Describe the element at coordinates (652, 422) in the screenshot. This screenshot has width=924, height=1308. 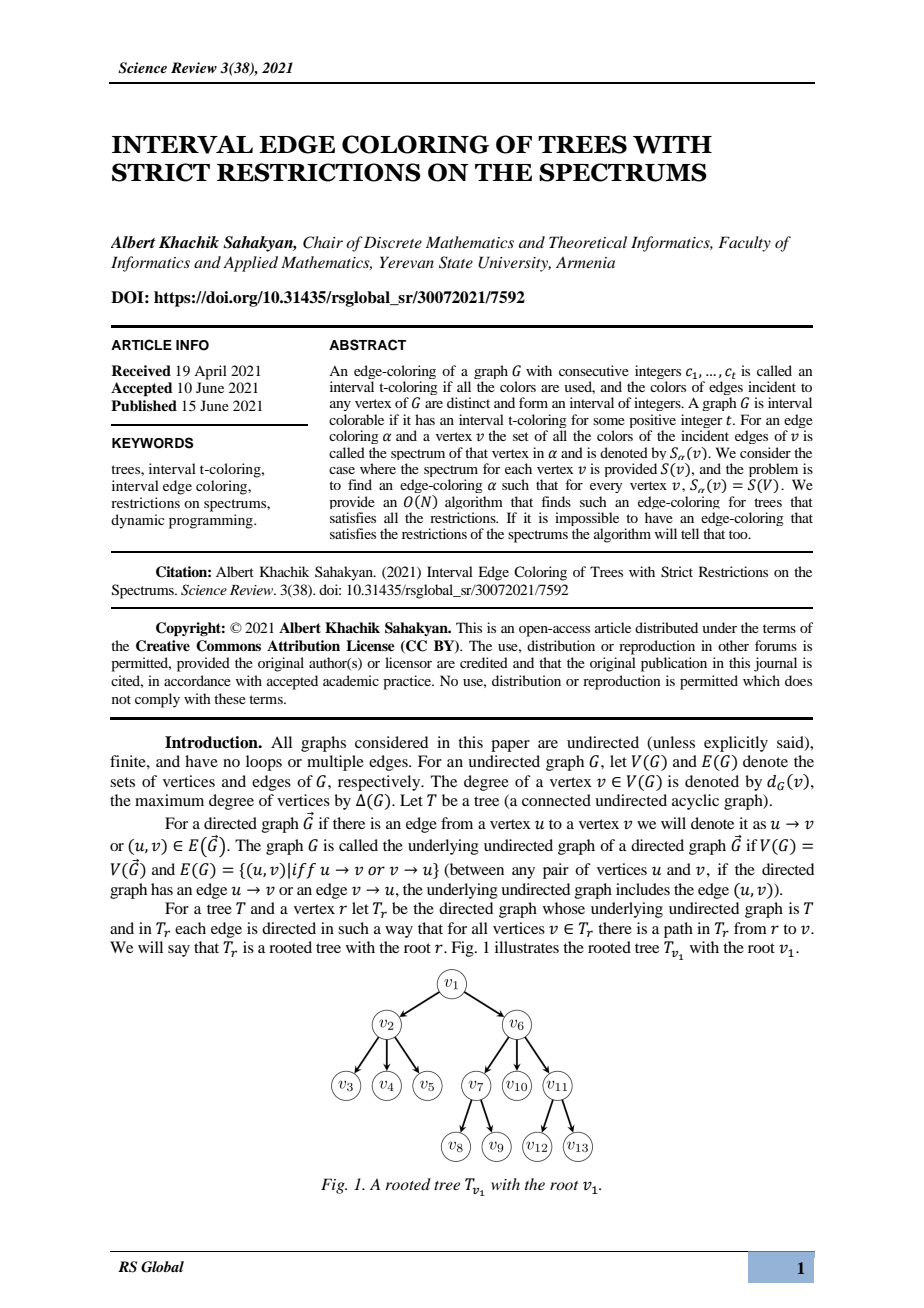
I see `positive` at that location.
